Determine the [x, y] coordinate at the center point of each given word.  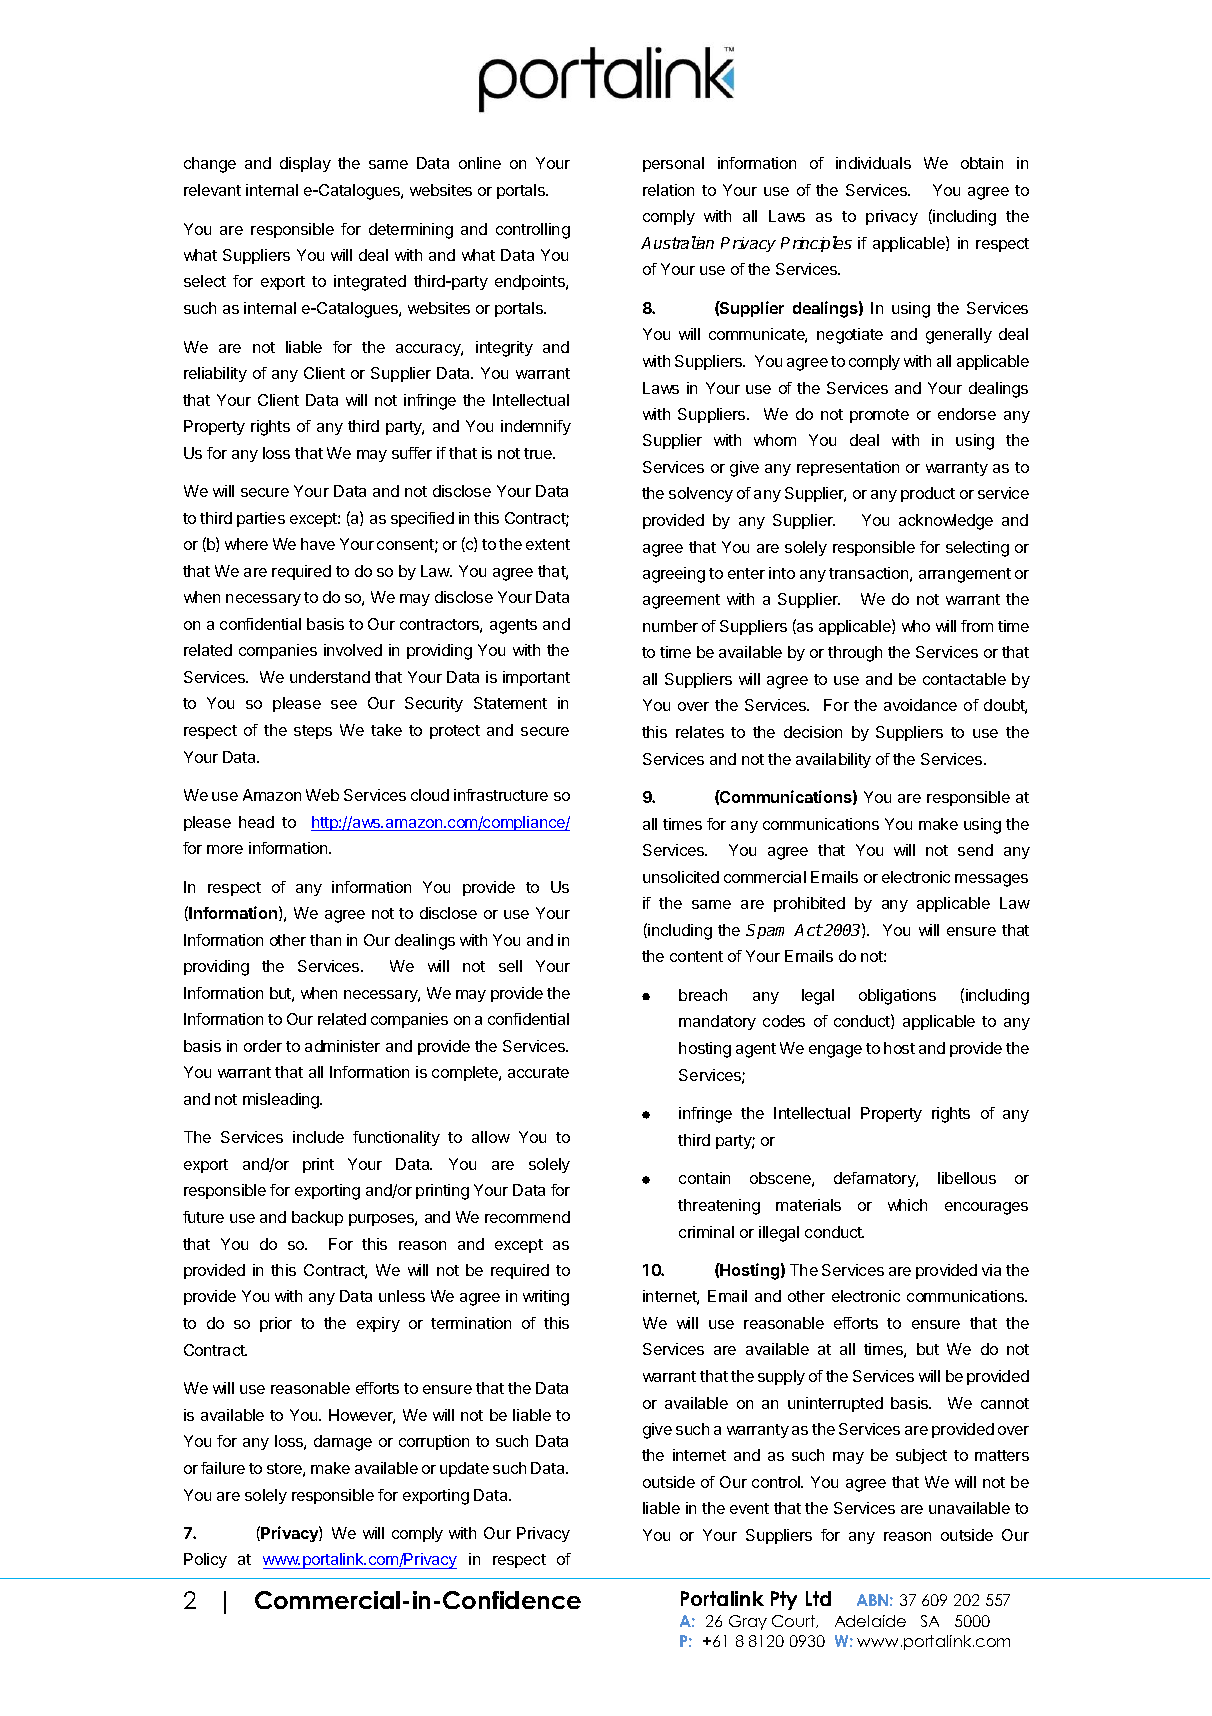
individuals [873, 163]
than [325, 940]
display [305, 164]
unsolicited [681, 877]
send [975, 850]
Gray [748, 1622]
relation [668, 190]
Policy [205, 1560]
